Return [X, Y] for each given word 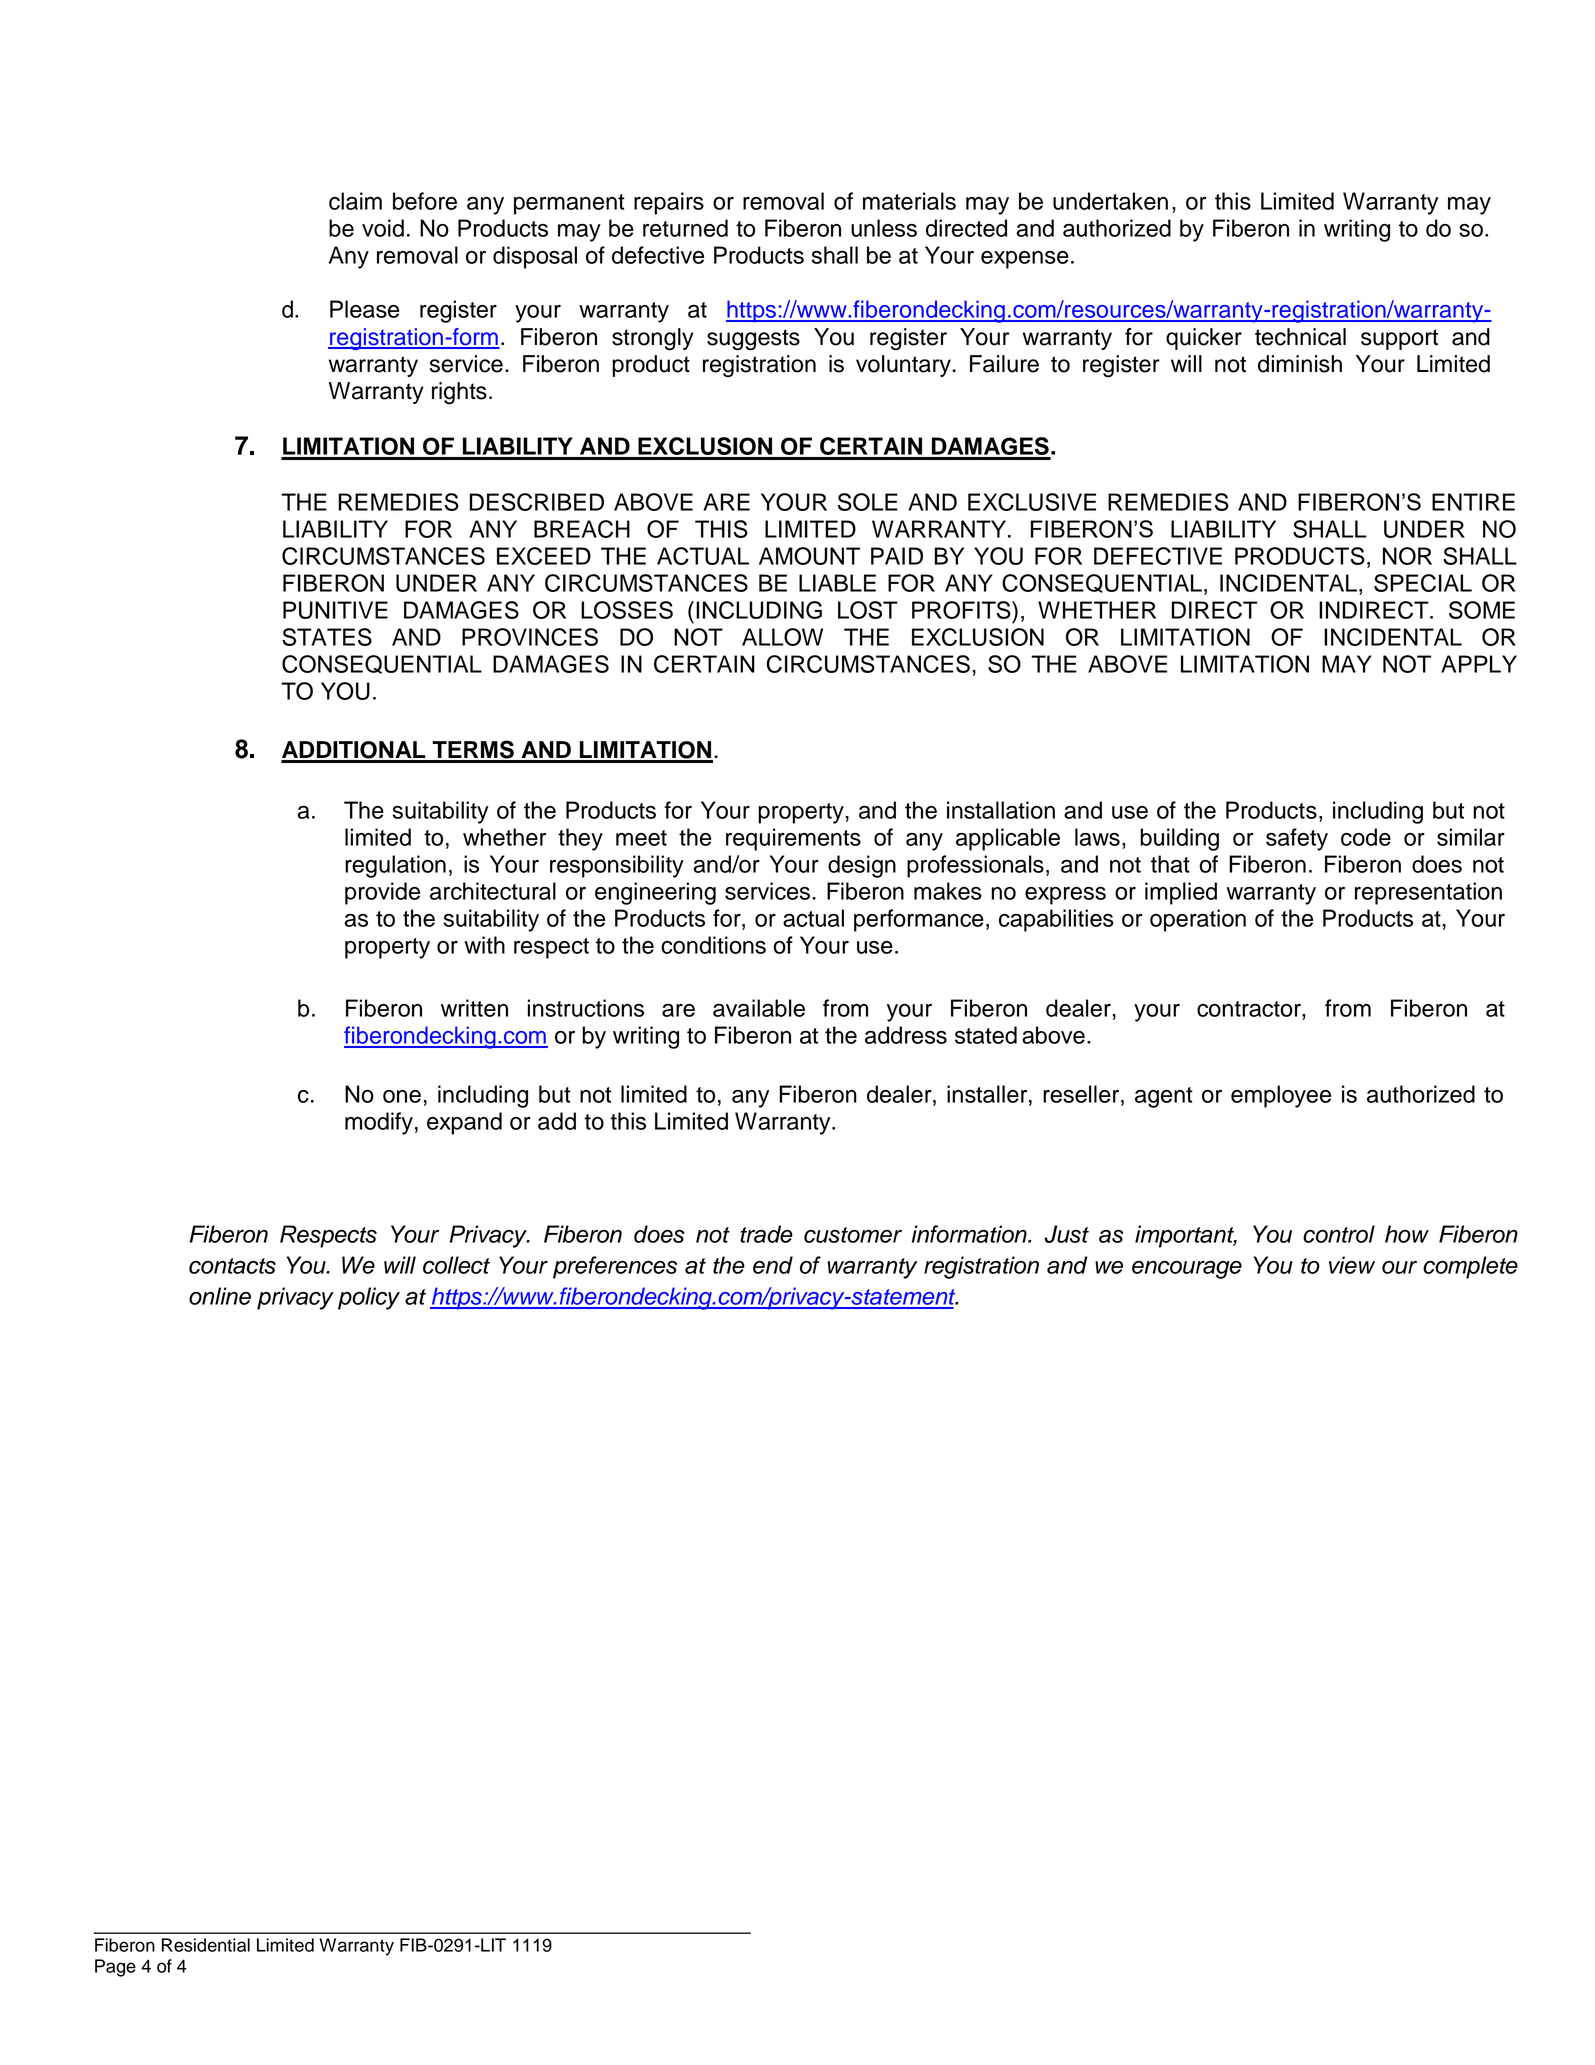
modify [379, 1123]
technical [1300, 337]
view [1352, 1265]
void [383, 228]
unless [884, 228]
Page [115, 1968]
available [759, 1008]
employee [1281, 1096]
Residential [206, 1945]
